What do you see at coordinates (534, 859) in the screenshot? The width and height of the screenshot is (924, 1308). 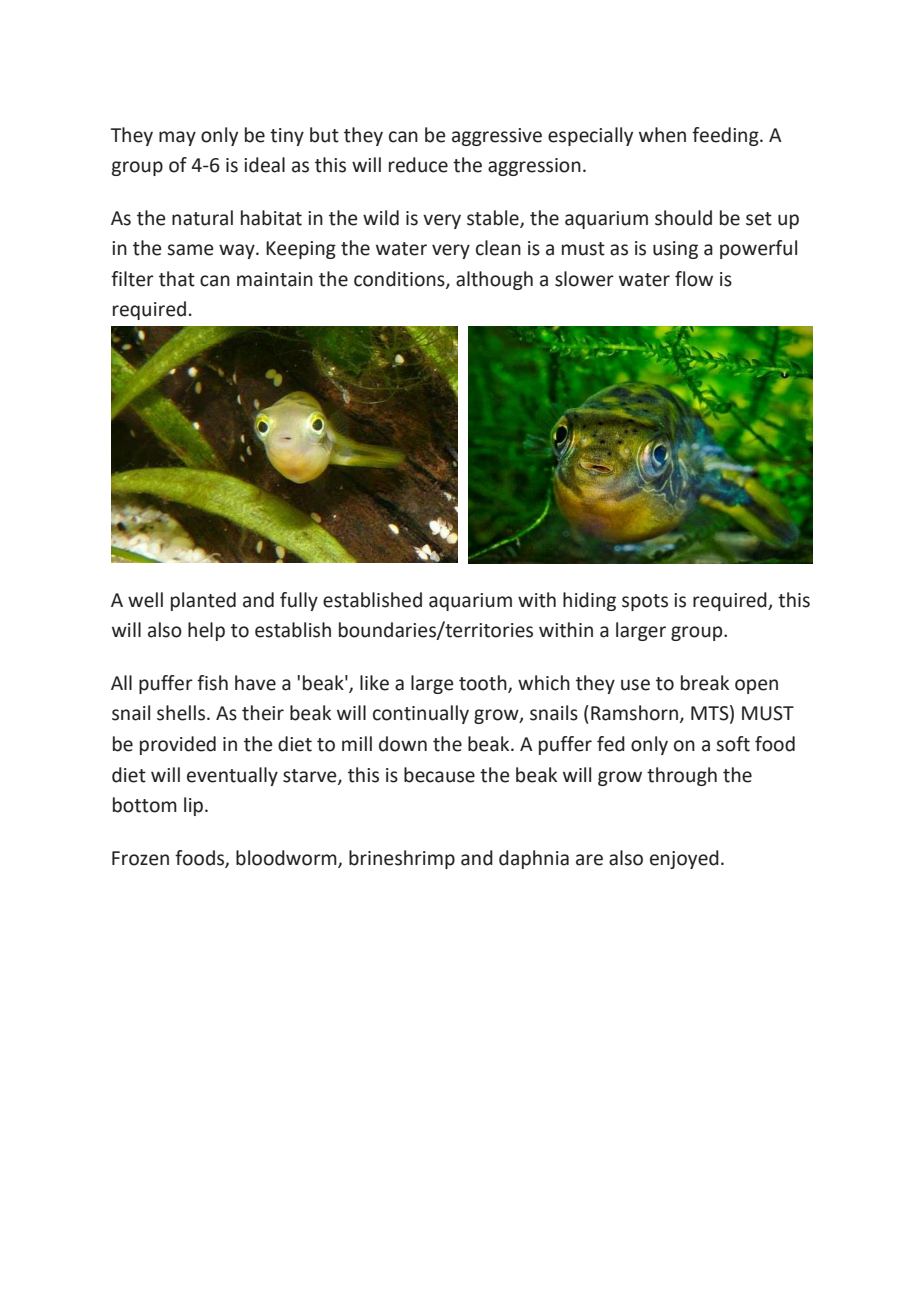 I see `daphnia` at bounding box center [534, 859].
